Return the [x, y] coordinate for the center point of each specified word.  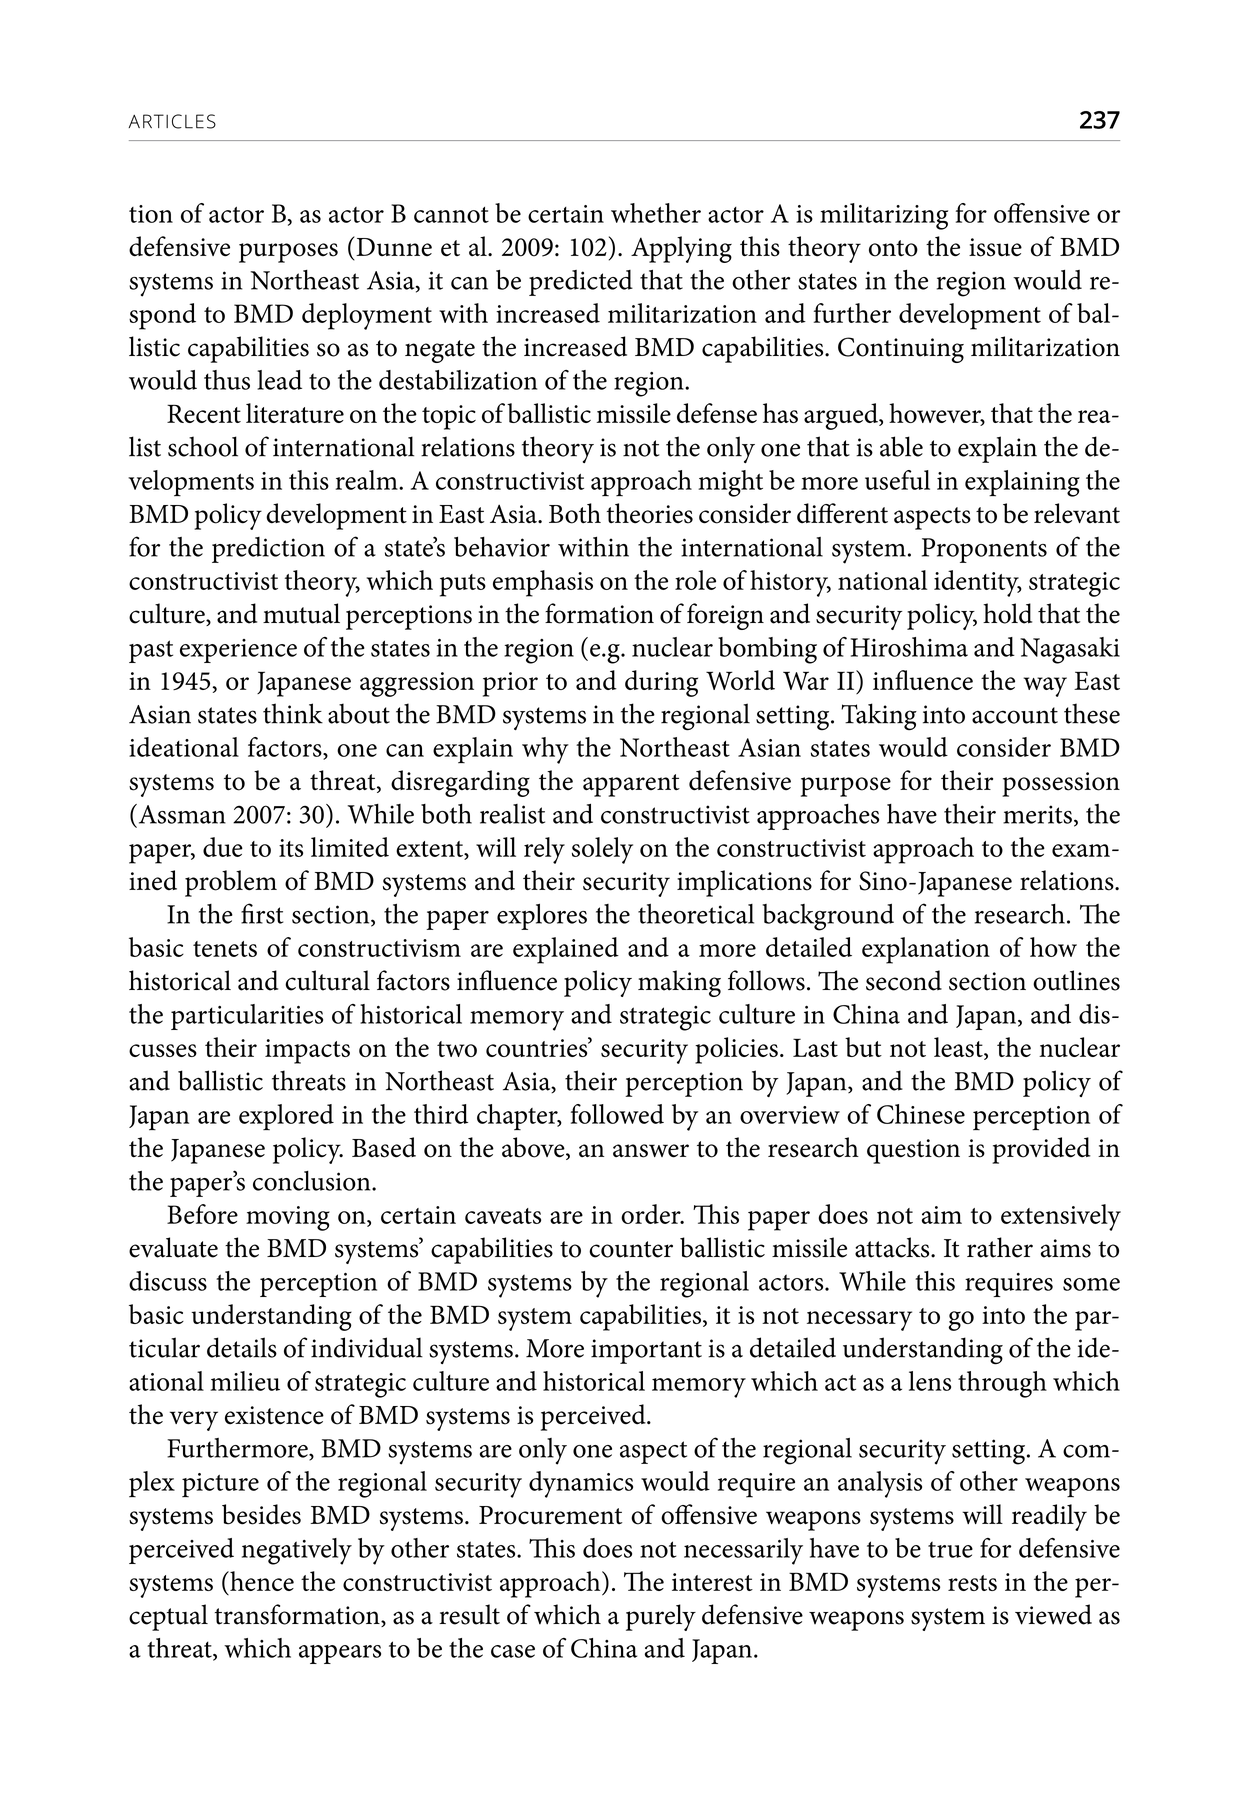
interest [712, 1582]
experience [238, 651]
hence [261, 1581]
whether [656, 213]
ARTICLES [172, 121]
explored [286, 1117]
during [661, 683]
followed [617, 1114]
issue [995, 247]
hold [1007, 613]
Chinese [921, 1114]
